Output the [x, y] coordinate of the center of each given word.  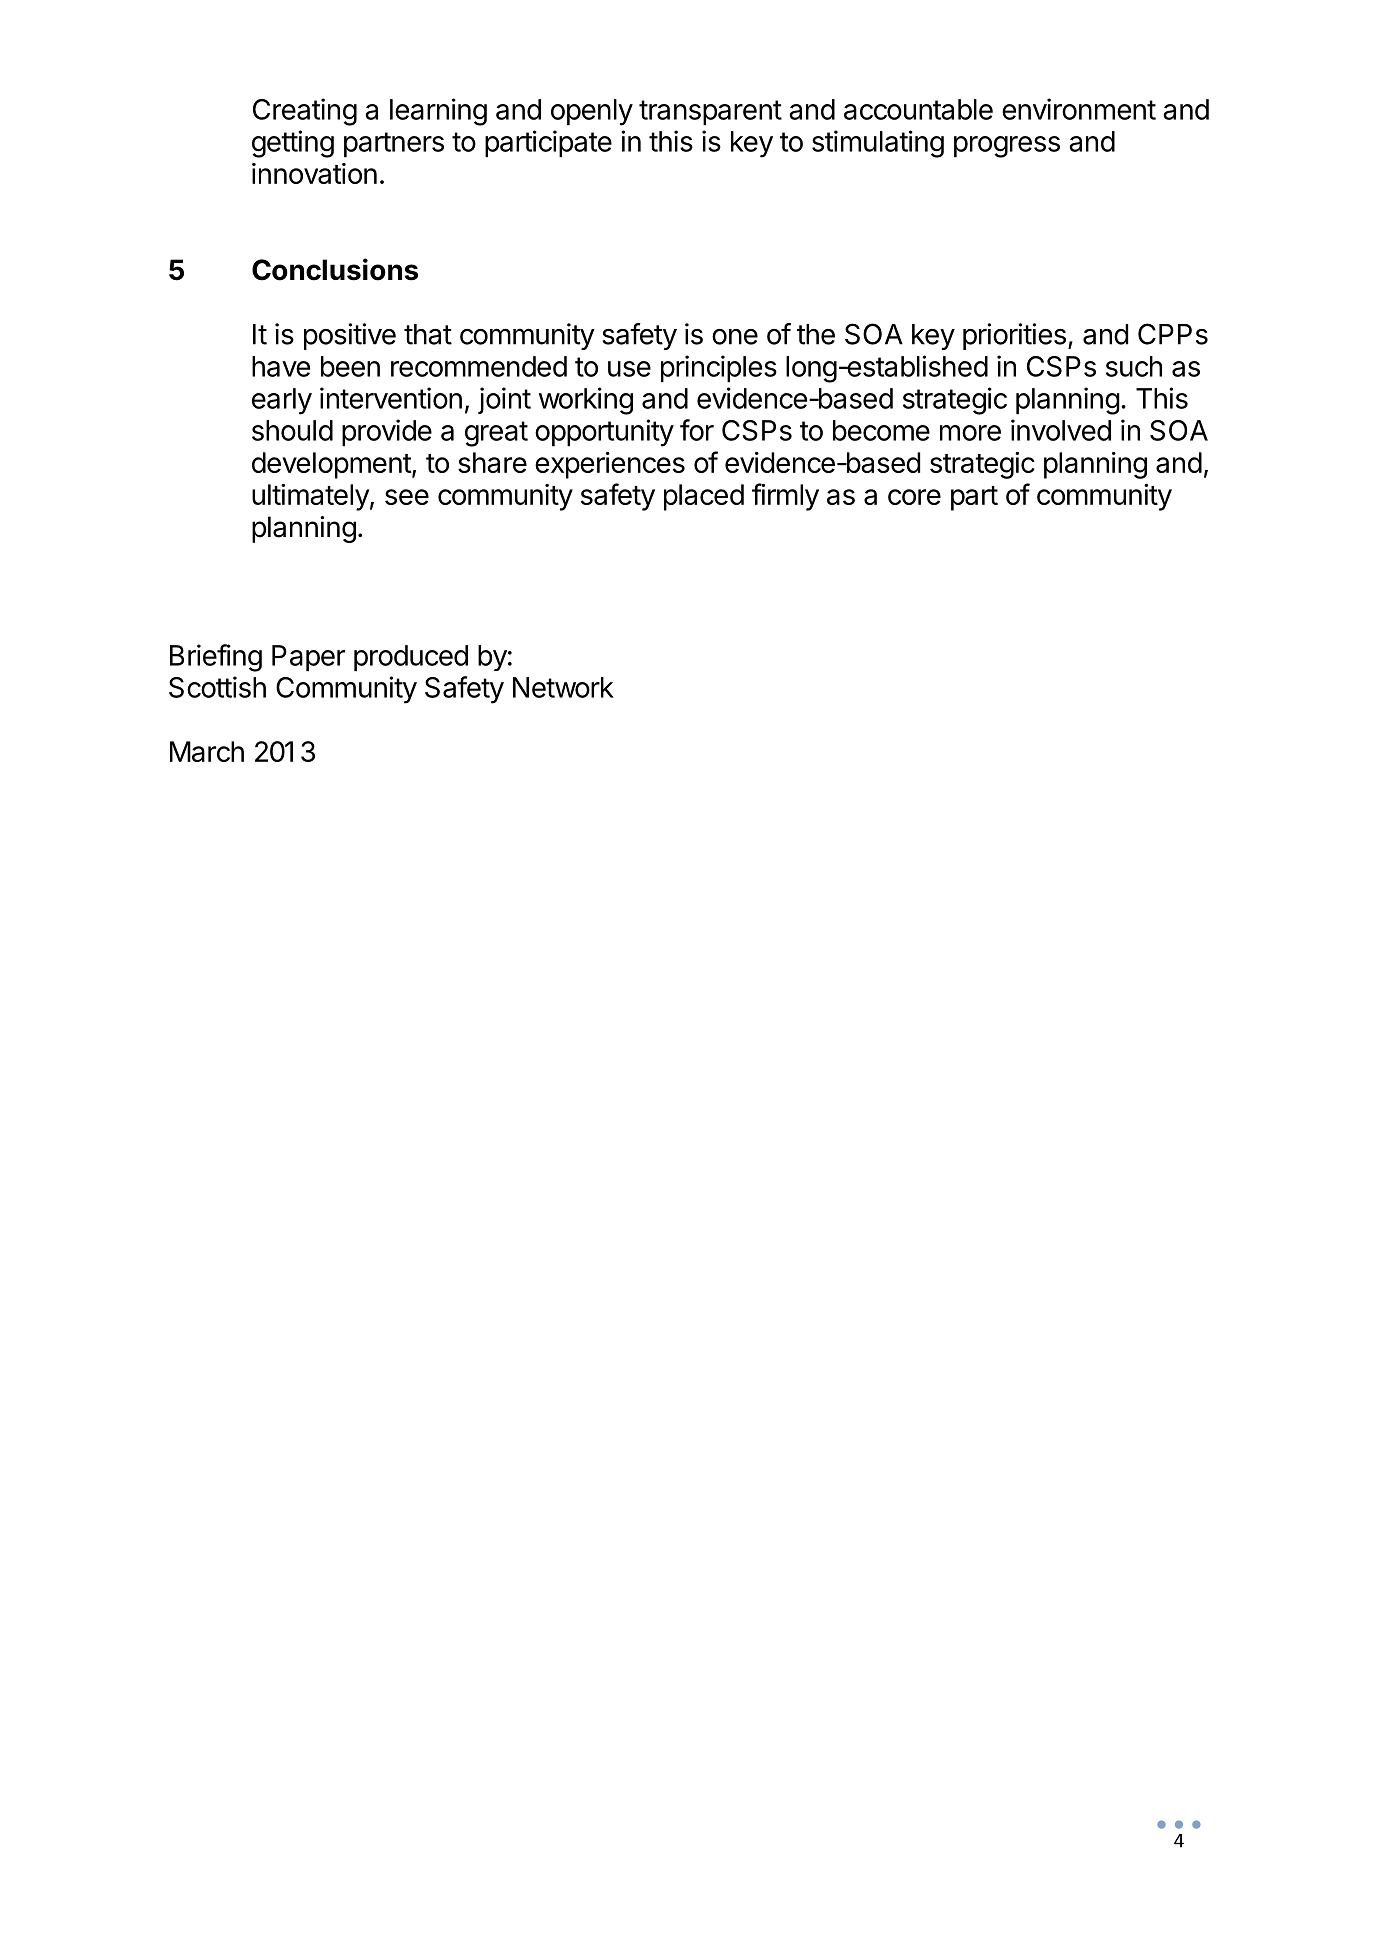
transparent [710, 113]
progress [1007, 147]
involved [1061, 430]
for [697, 430]
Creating [305, 112]
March [207, 751]
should [292, 430]
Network [563, 687]
